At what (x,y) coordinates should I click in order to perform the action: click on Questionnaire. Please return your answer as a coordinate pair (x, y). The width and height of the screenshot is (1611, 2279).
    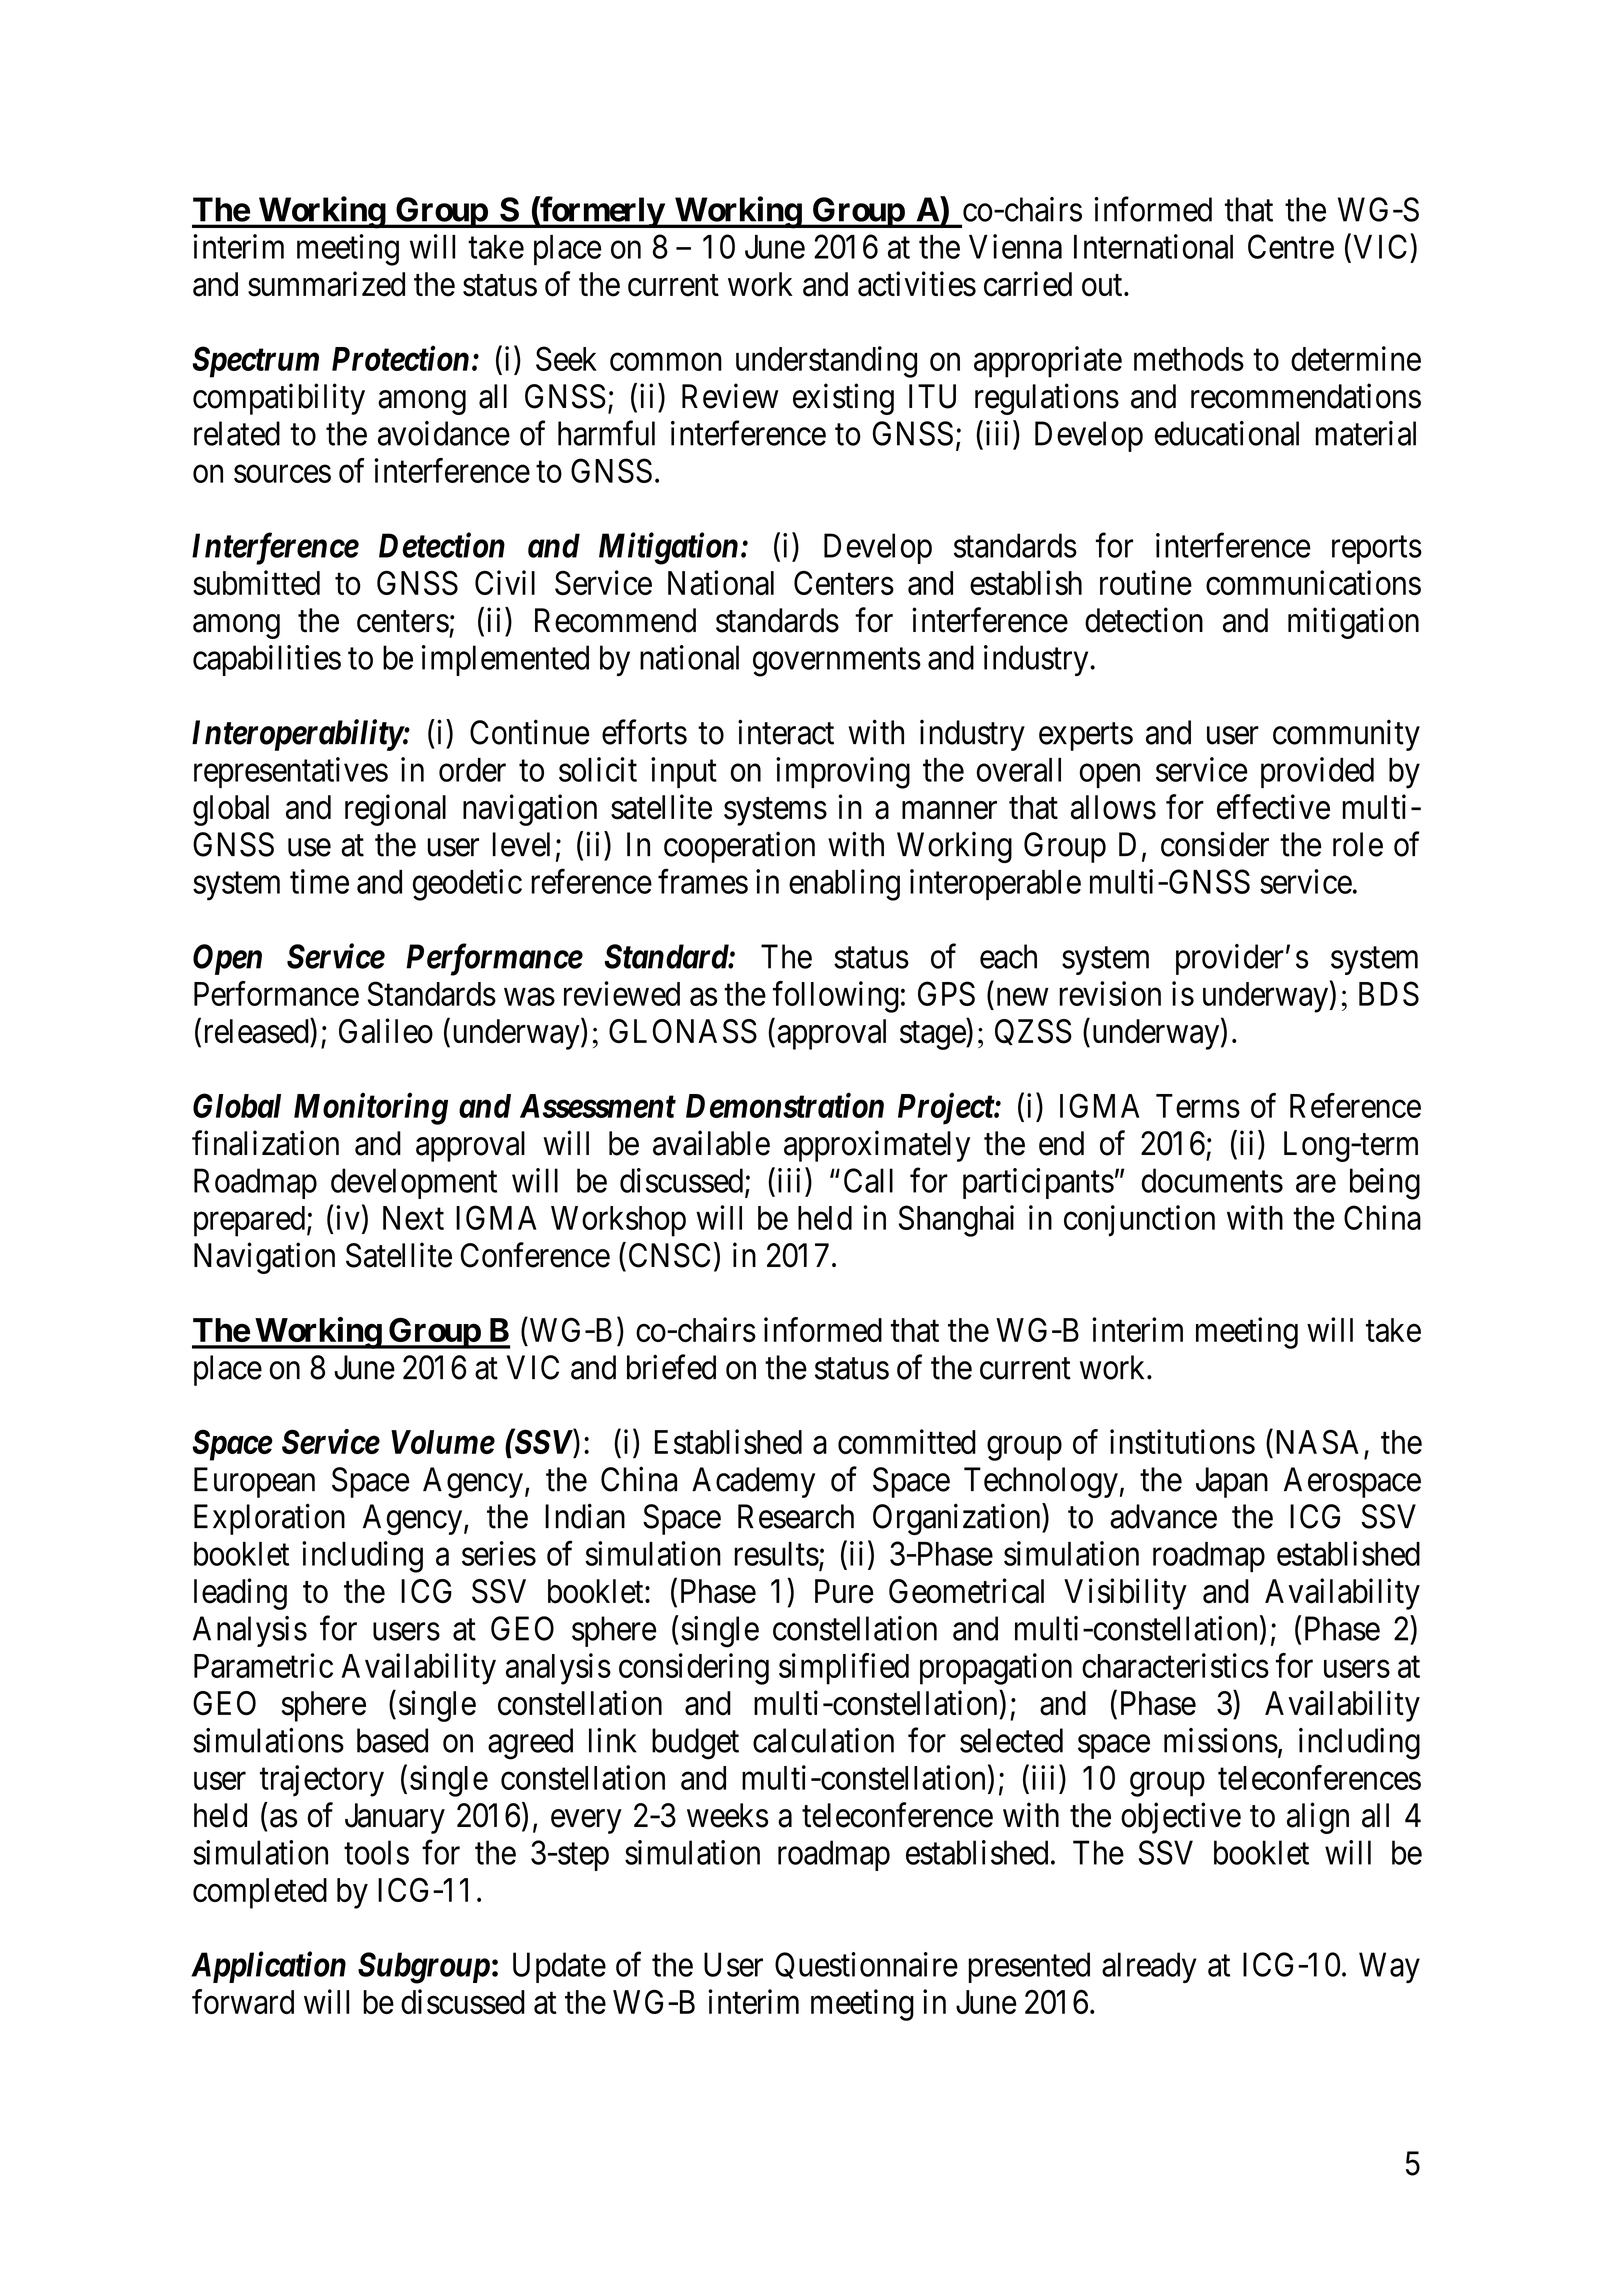
    Looking at the image, I should click on (866, 1965).
